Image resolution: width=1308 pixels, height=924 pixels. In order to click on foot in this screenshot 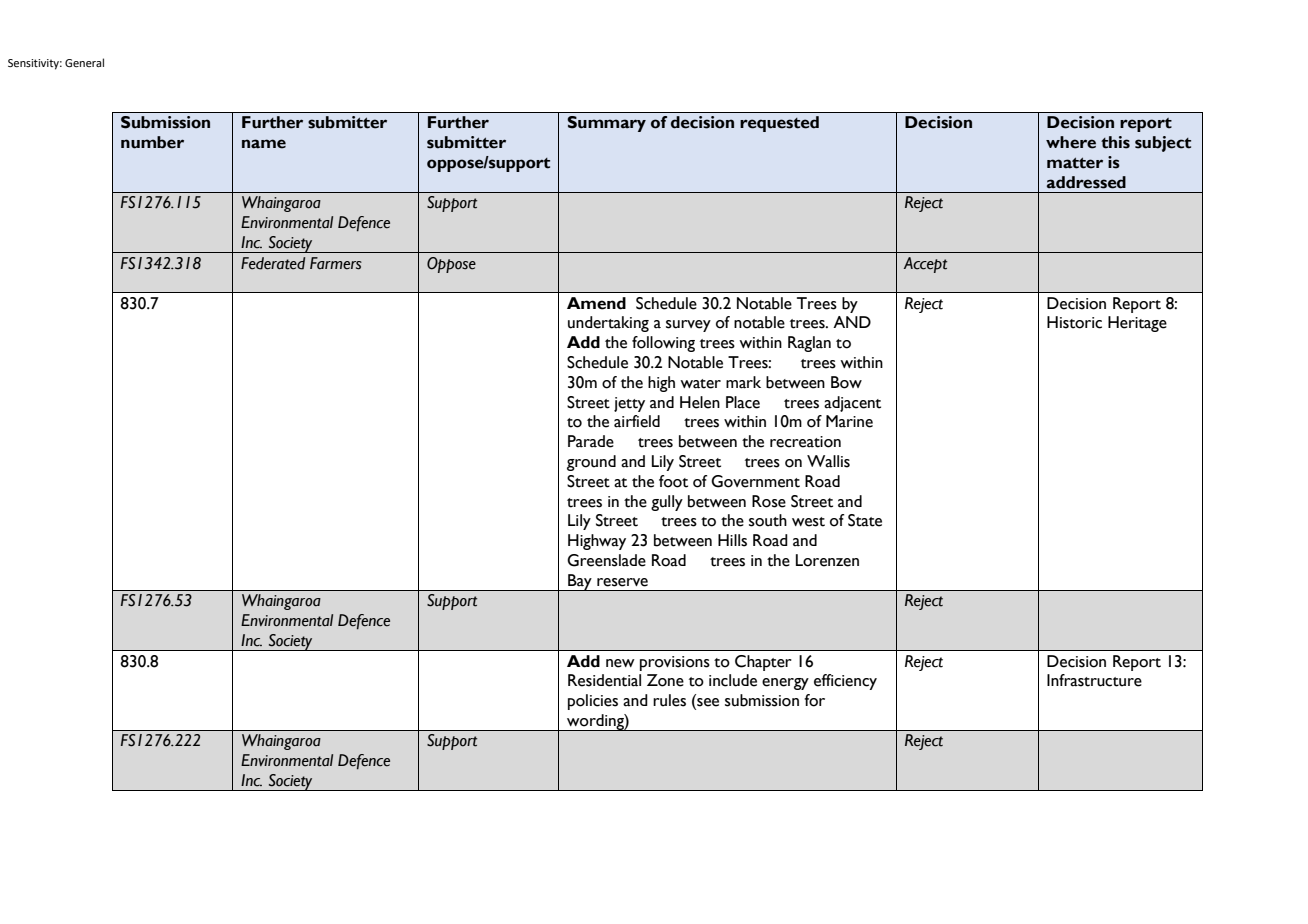, I will do `click(673, 481)`.
